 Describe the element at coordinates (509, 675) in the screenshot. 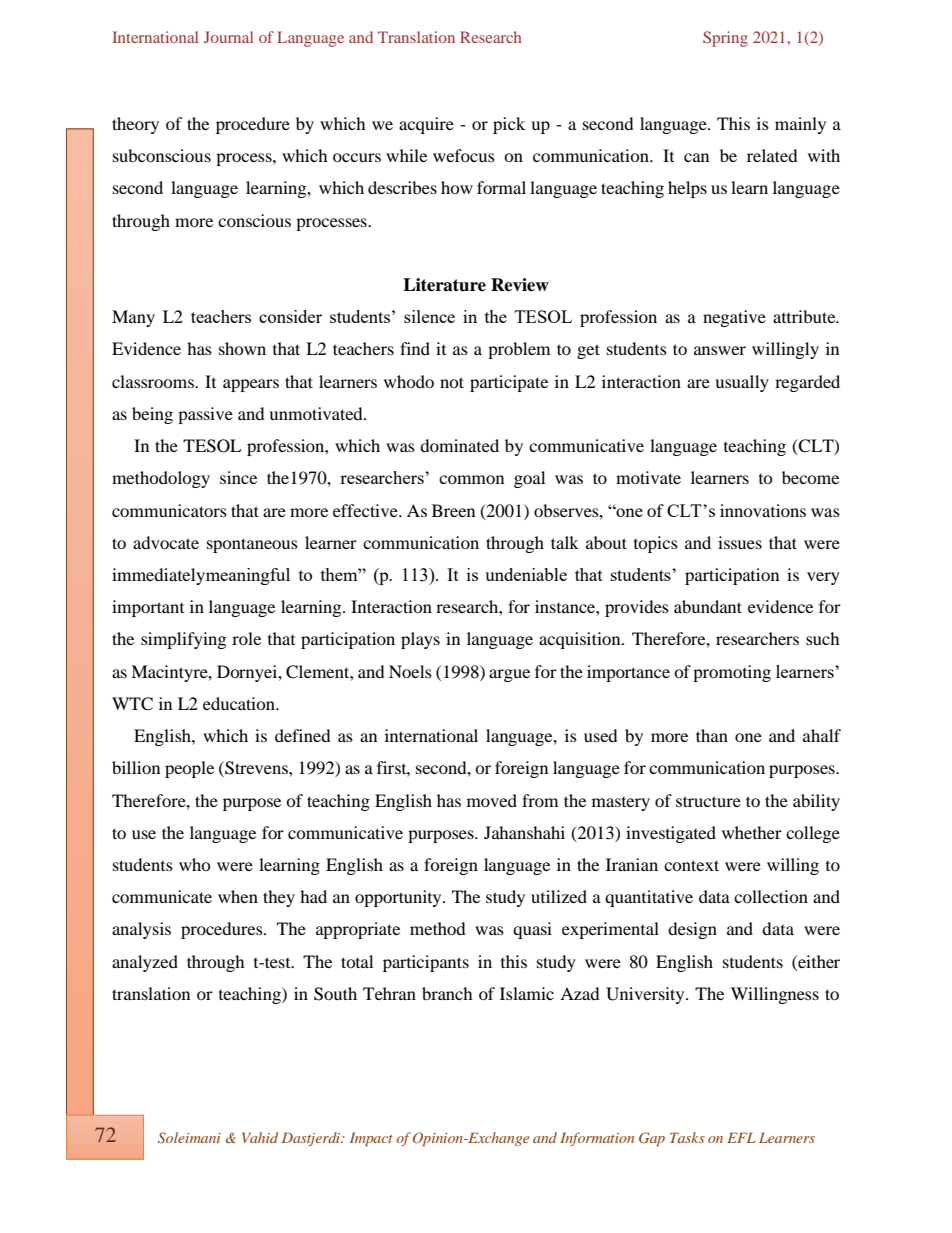

I see `argue` at that location.
